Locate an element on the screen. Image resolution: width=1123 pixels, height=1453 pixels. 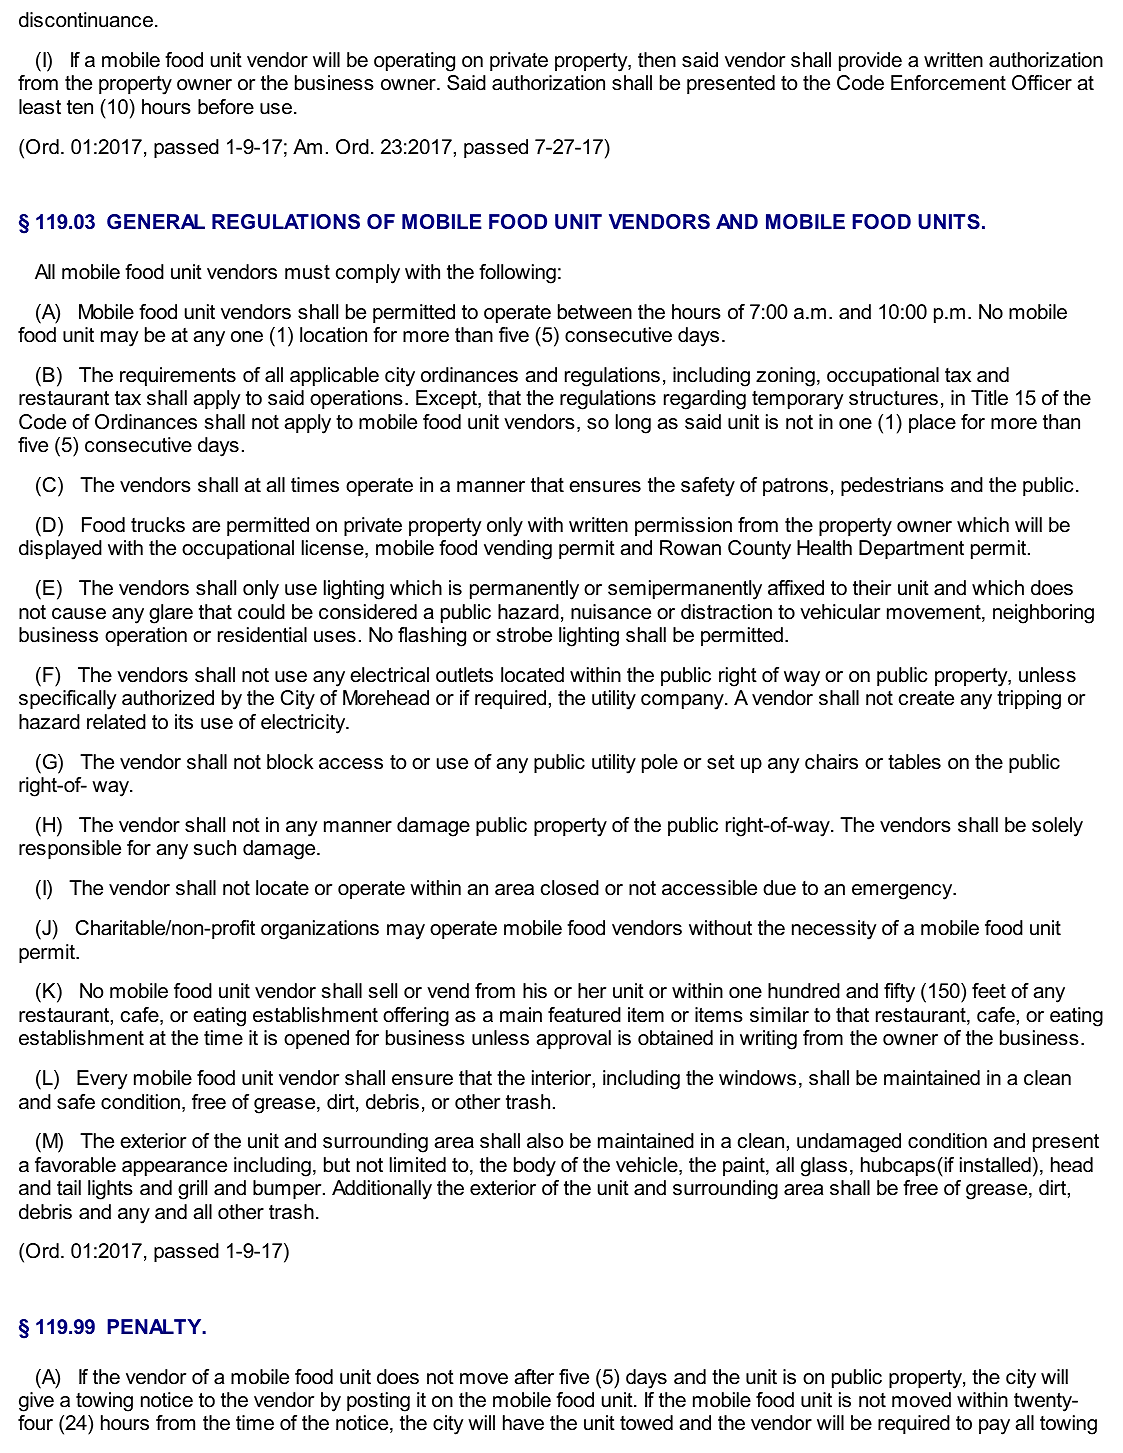
fifty is located at coordinates (899, 993).
